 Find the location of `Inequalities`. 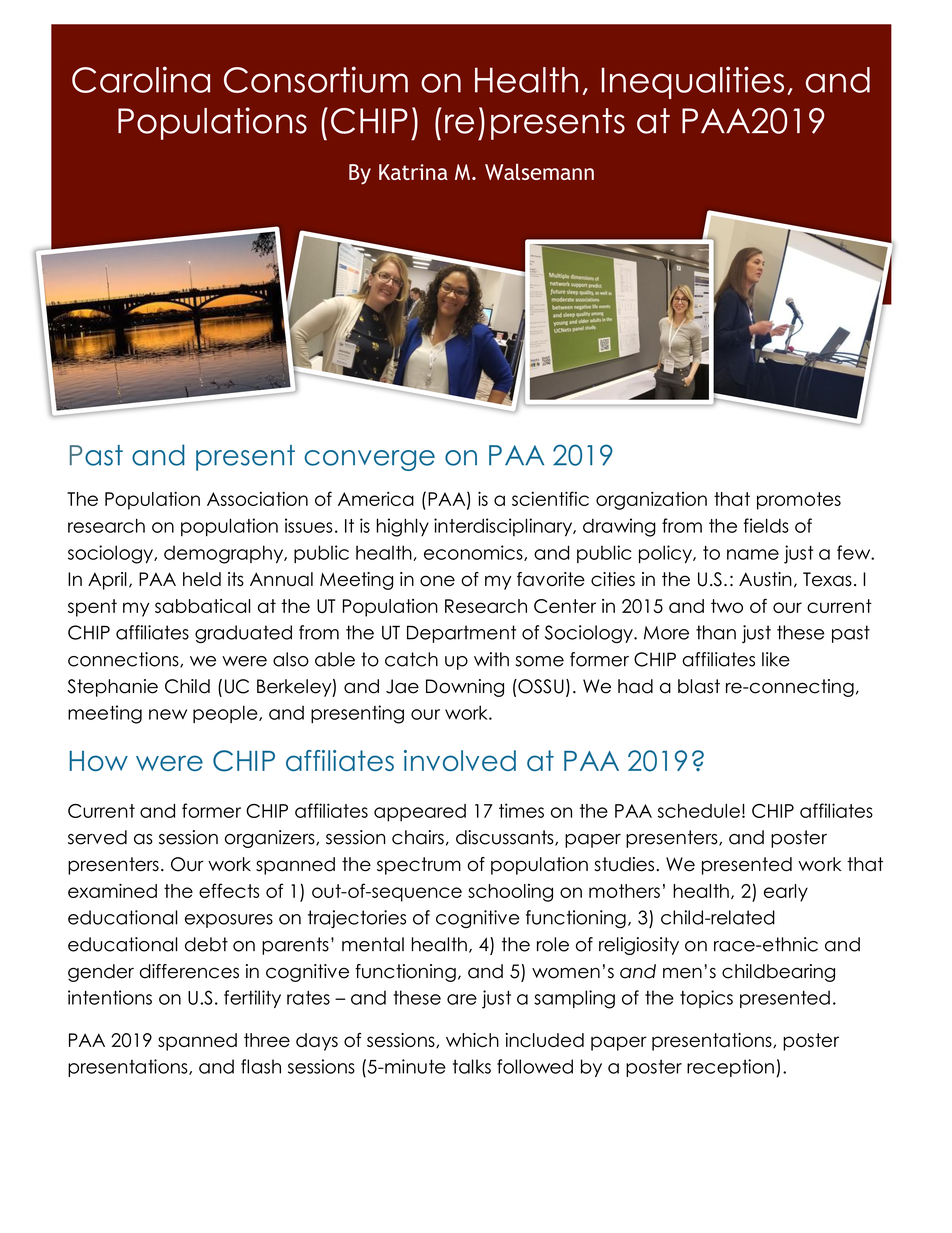

Inequalities is located at coordinates (693, 82).
